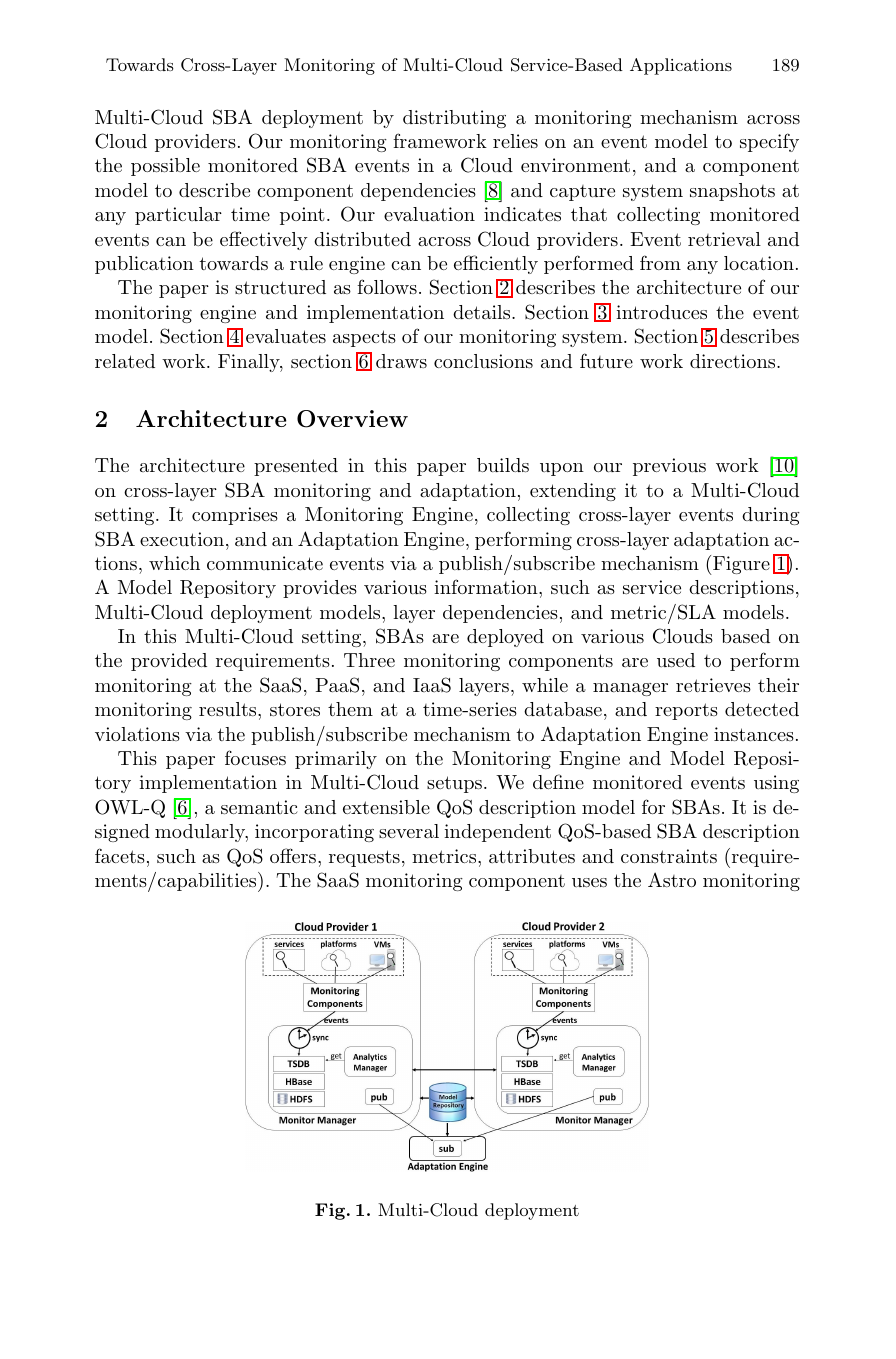 This screenshot has width=896, height=1359. What do you see at coordinates (503, 465) in the screenshot?
I see `builds` at bounding box center [503, 465].
